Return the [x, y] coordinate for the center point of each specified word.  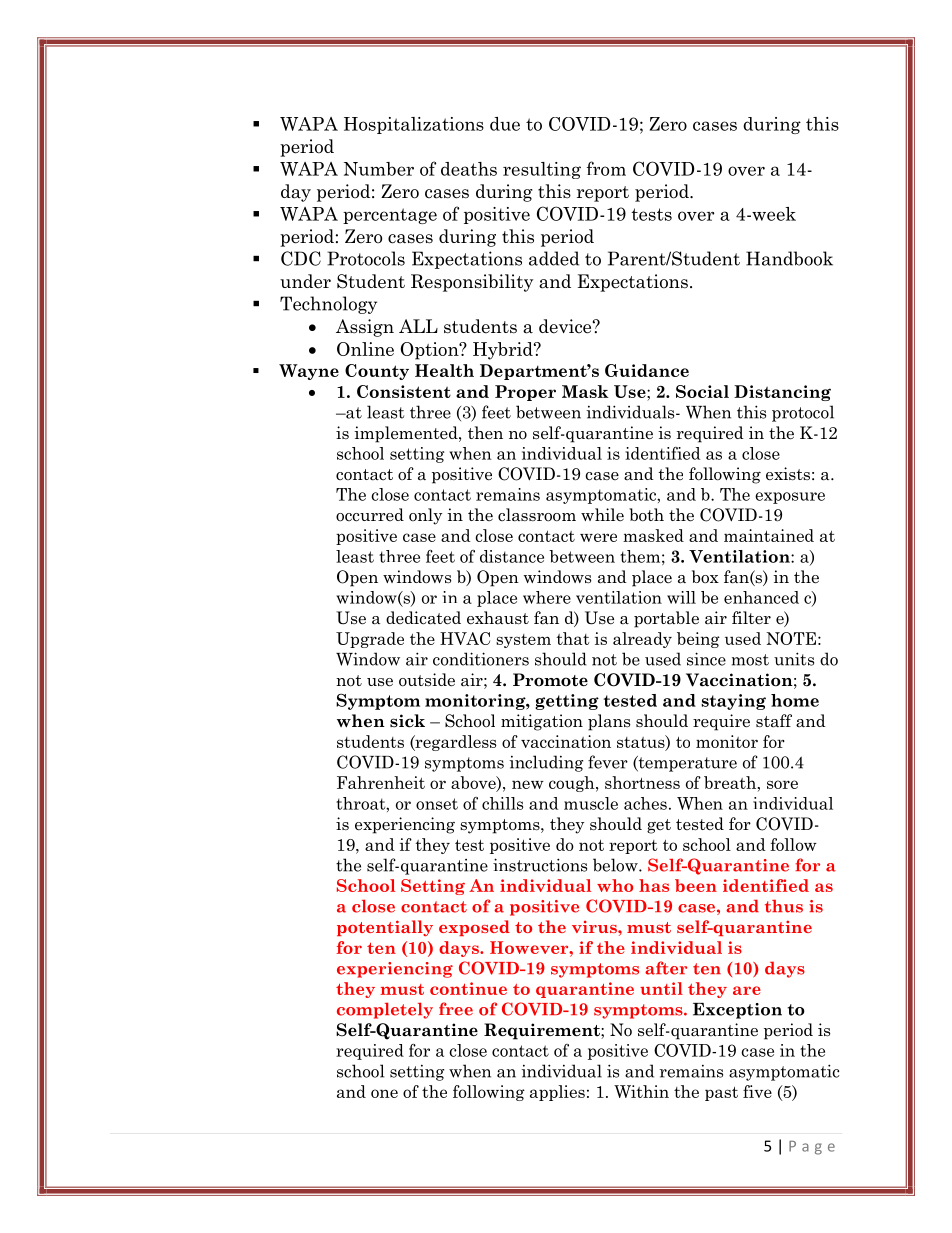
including [546, 763]
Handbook [789, 258]
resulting [542, 170]
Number [379, 169]
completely [385, 1010]
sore [782, 784]
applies [557, 1093]
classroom [537, 515]
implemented [407, 434]
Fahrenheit [381, 782]
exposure [790, 498]
